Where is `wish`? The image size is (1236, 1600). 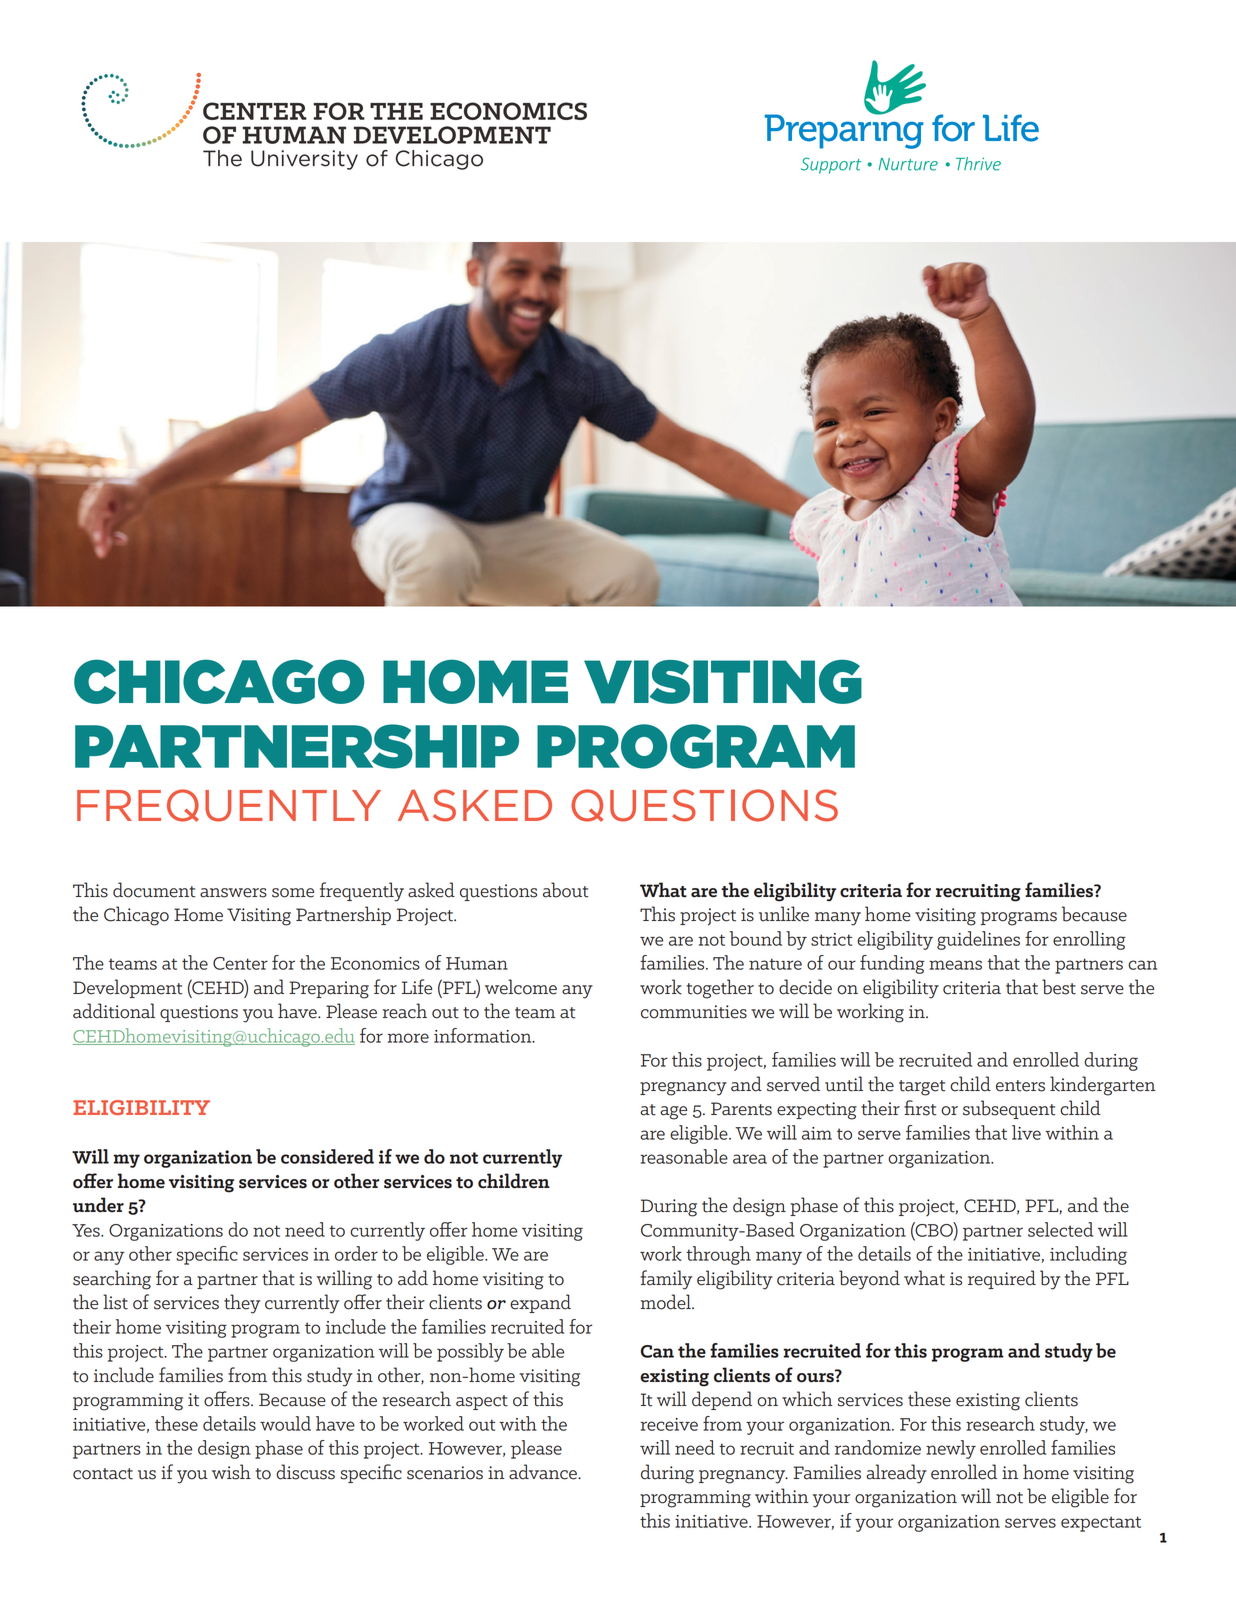
wish is located at coordinates (231, 1472).
